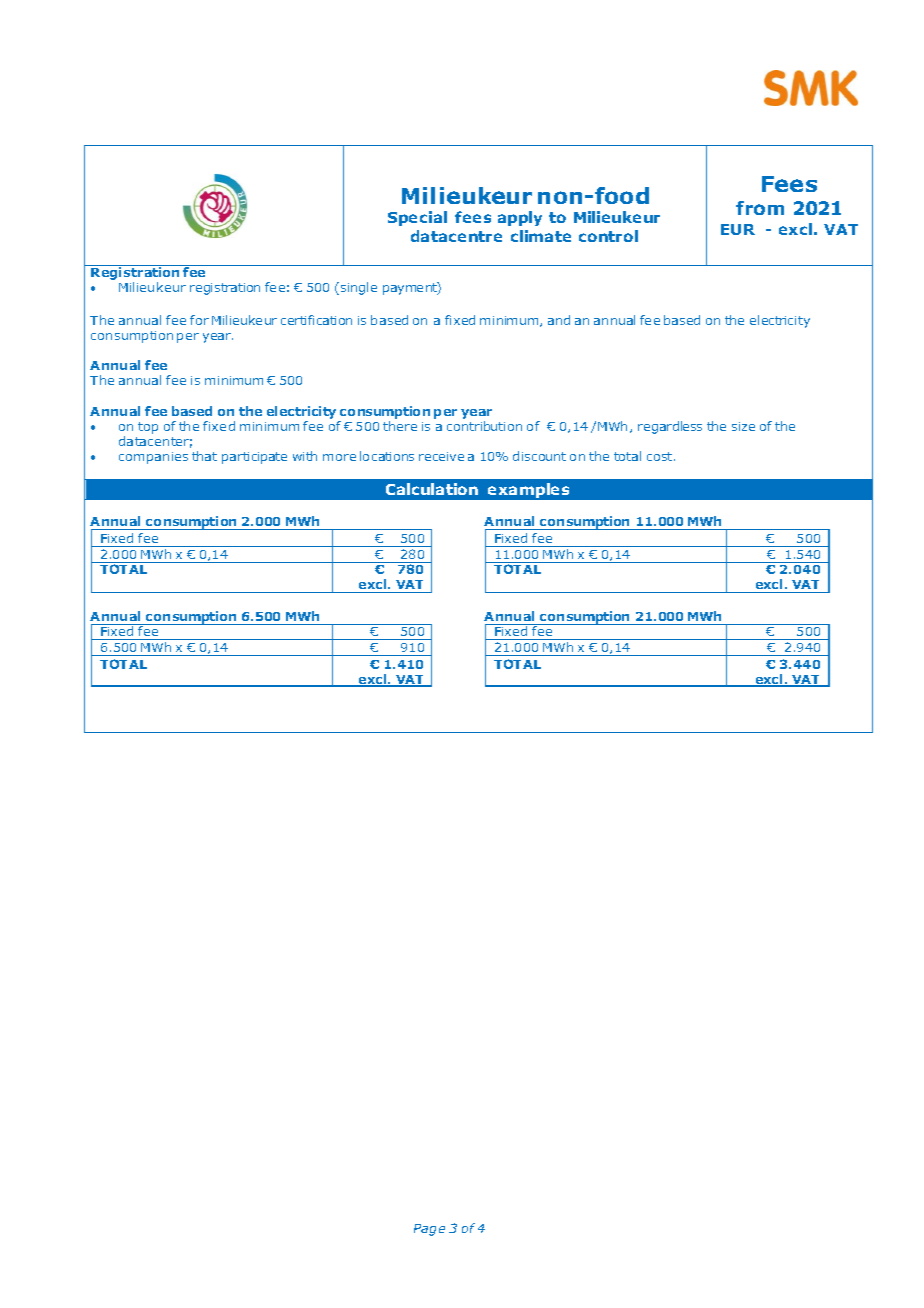 The height and width of the image is (1308, 924). What do you see at coordinates (432, 489) in the image?
I see `Calculation` at bounding box center [432, 489].
